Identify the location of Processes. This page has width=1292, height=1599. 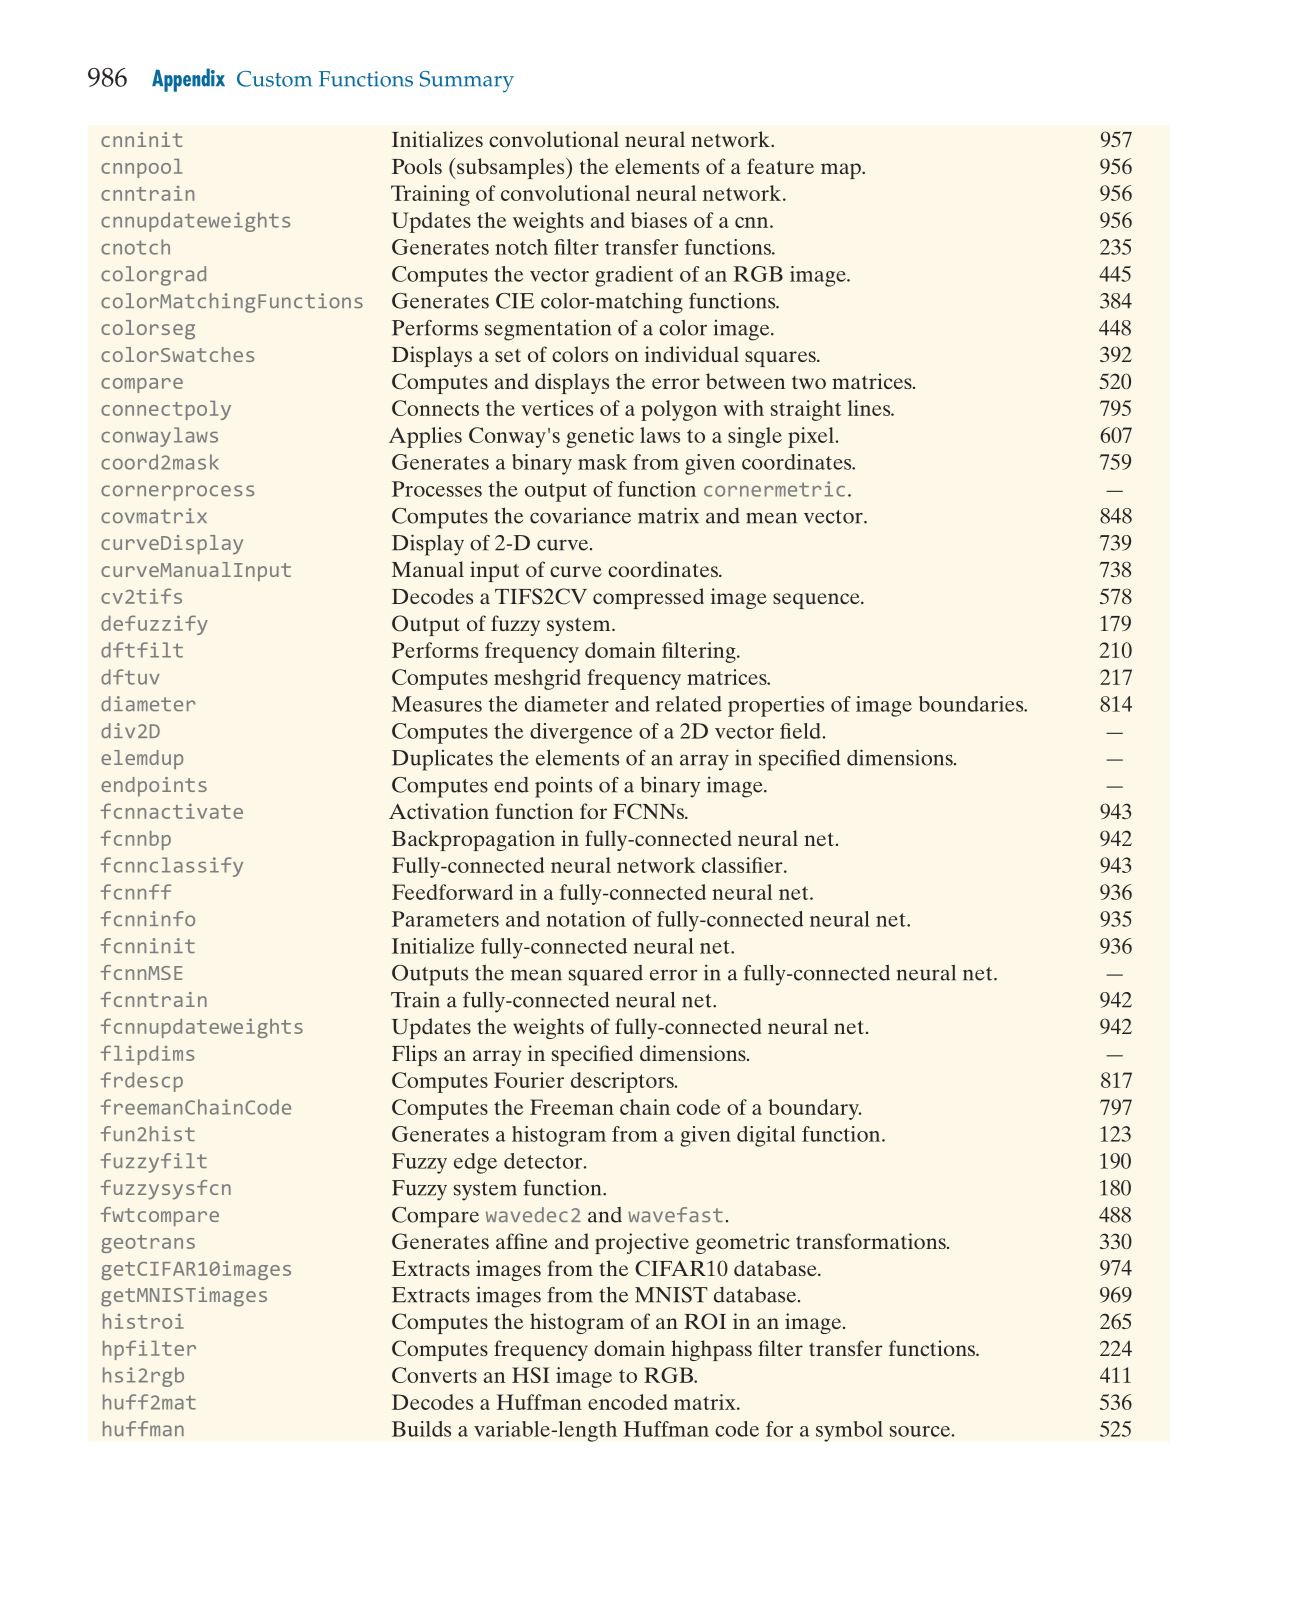
(437, 489).
